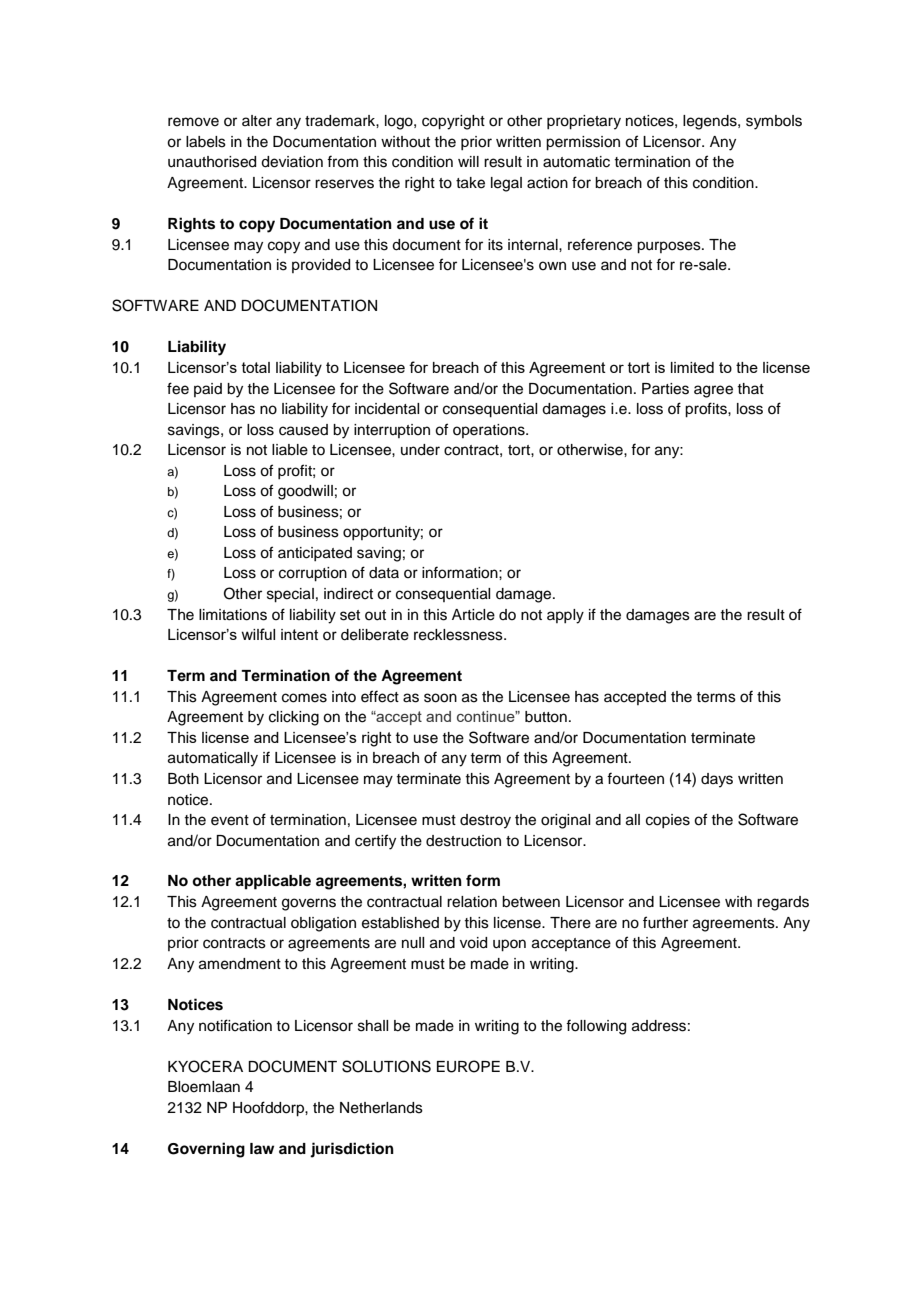 The image size is (924, 1308). Describe the element at coordinates (490, 431) in the screenshot. I see `operations` at that location.
